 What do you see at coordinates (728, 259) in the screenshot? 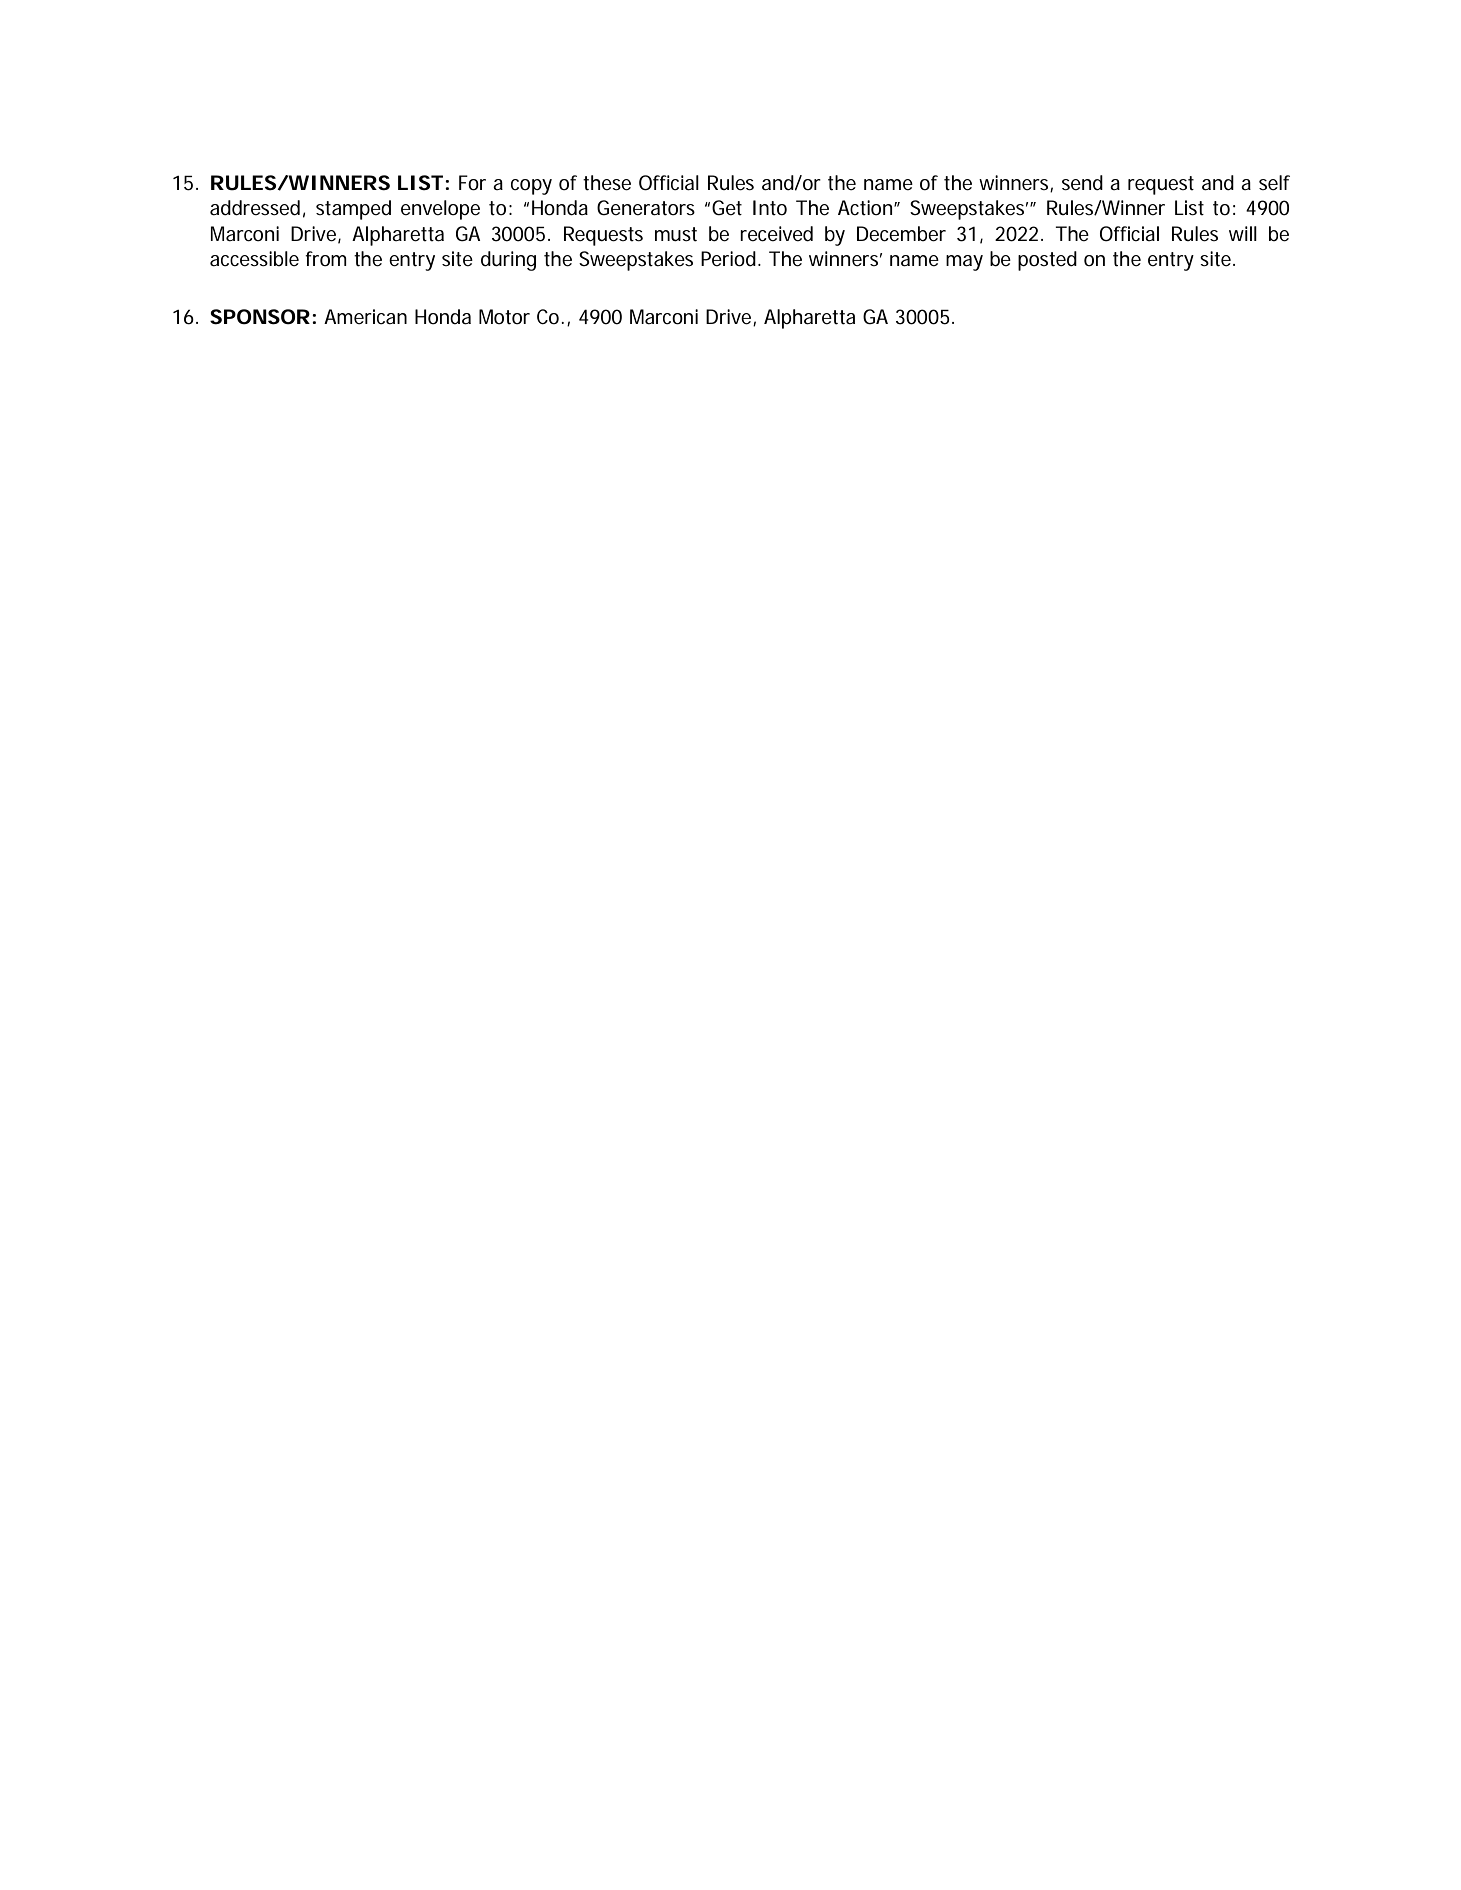
I see `Period` at bounding box center [728, 259].
